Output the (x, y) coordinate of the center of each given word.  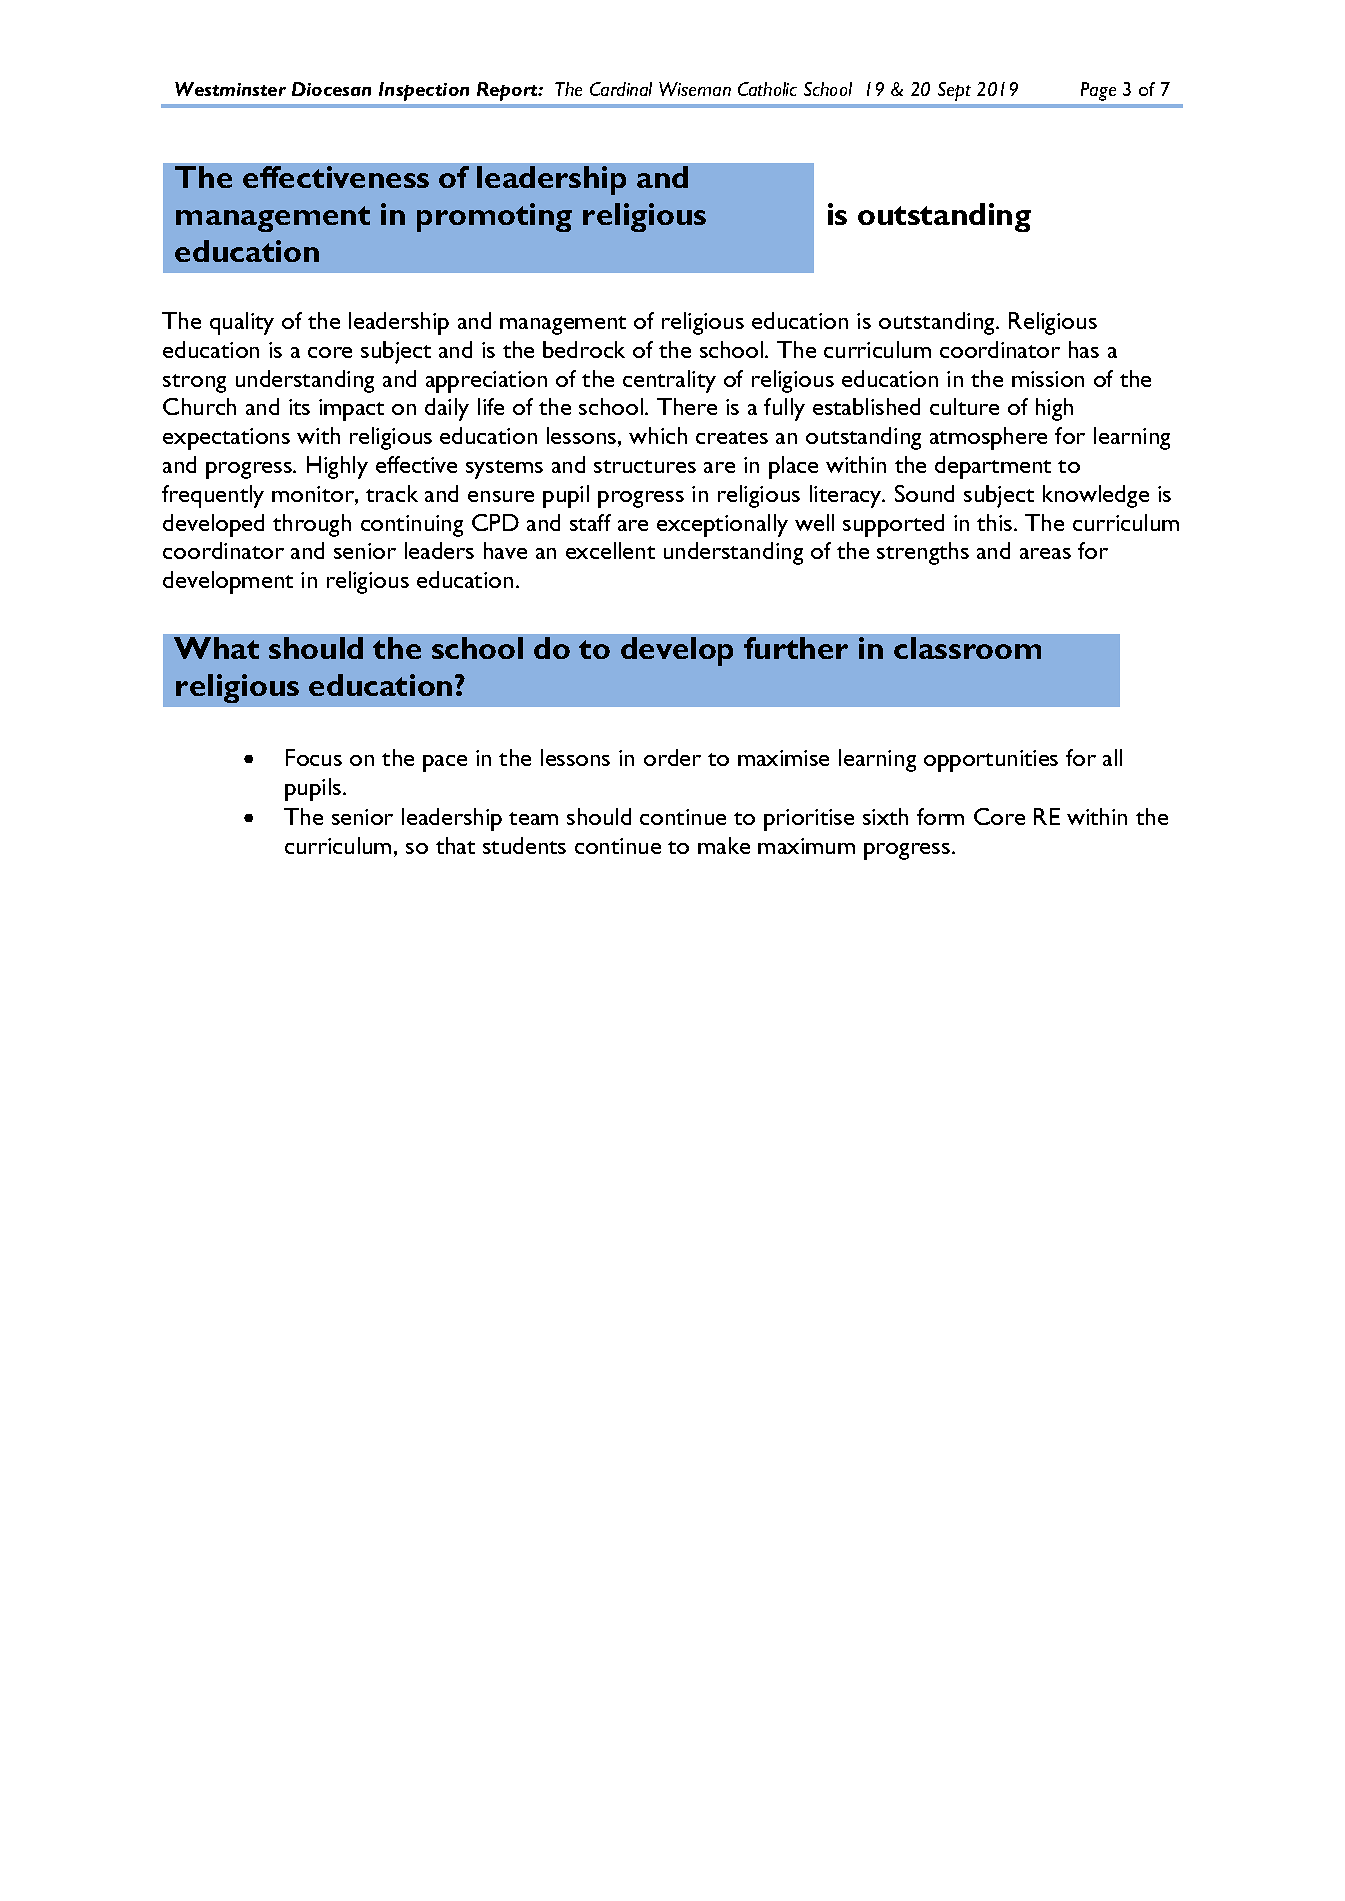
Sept (954, 91)
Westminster (230, 89)
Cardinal (621, 89)
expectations (226, 439)
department (993, 467)
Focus (314, 757)
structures (645, 466)
